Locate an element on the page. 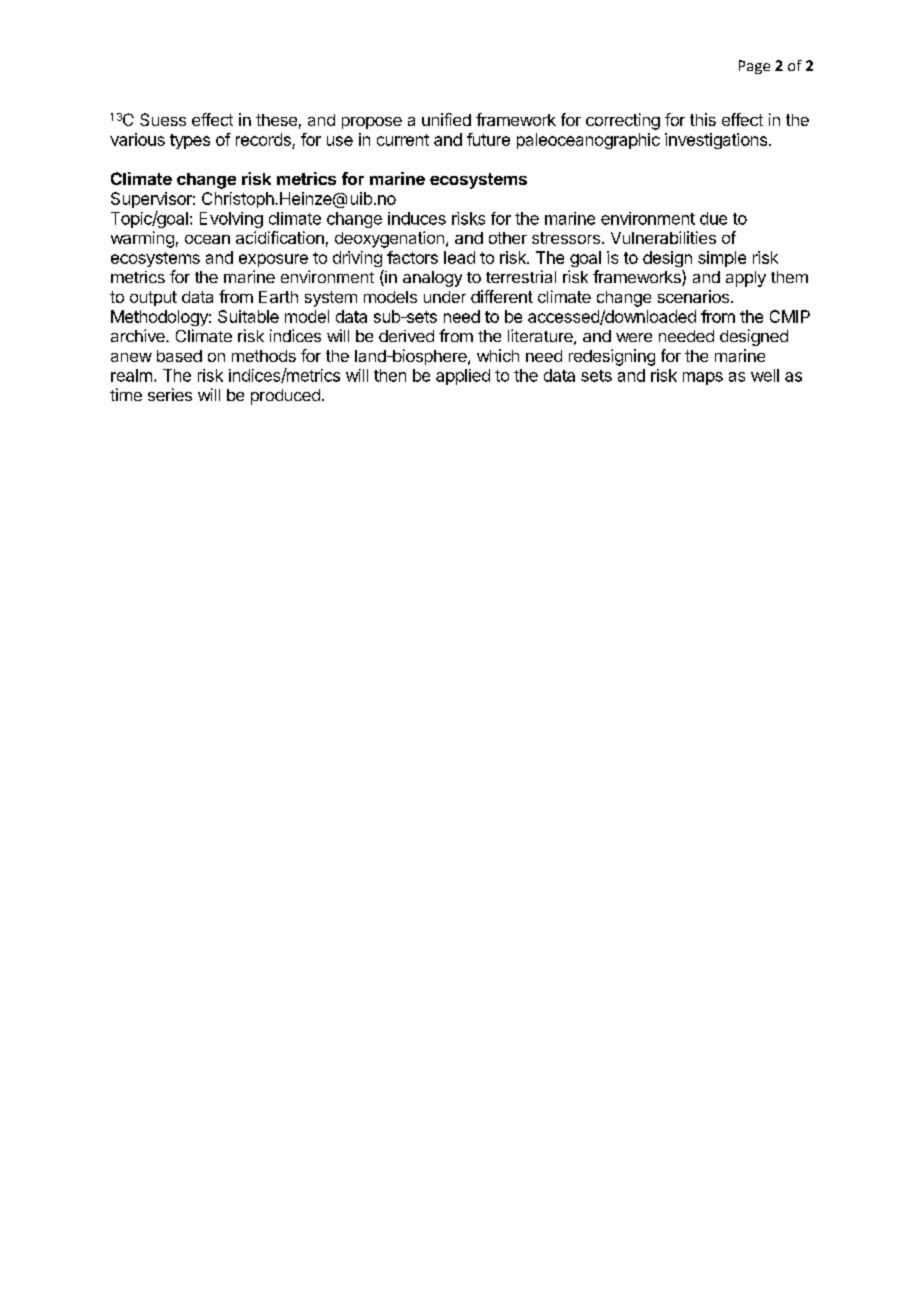  Vulnerabilities is located at coordinates (663, 237).
